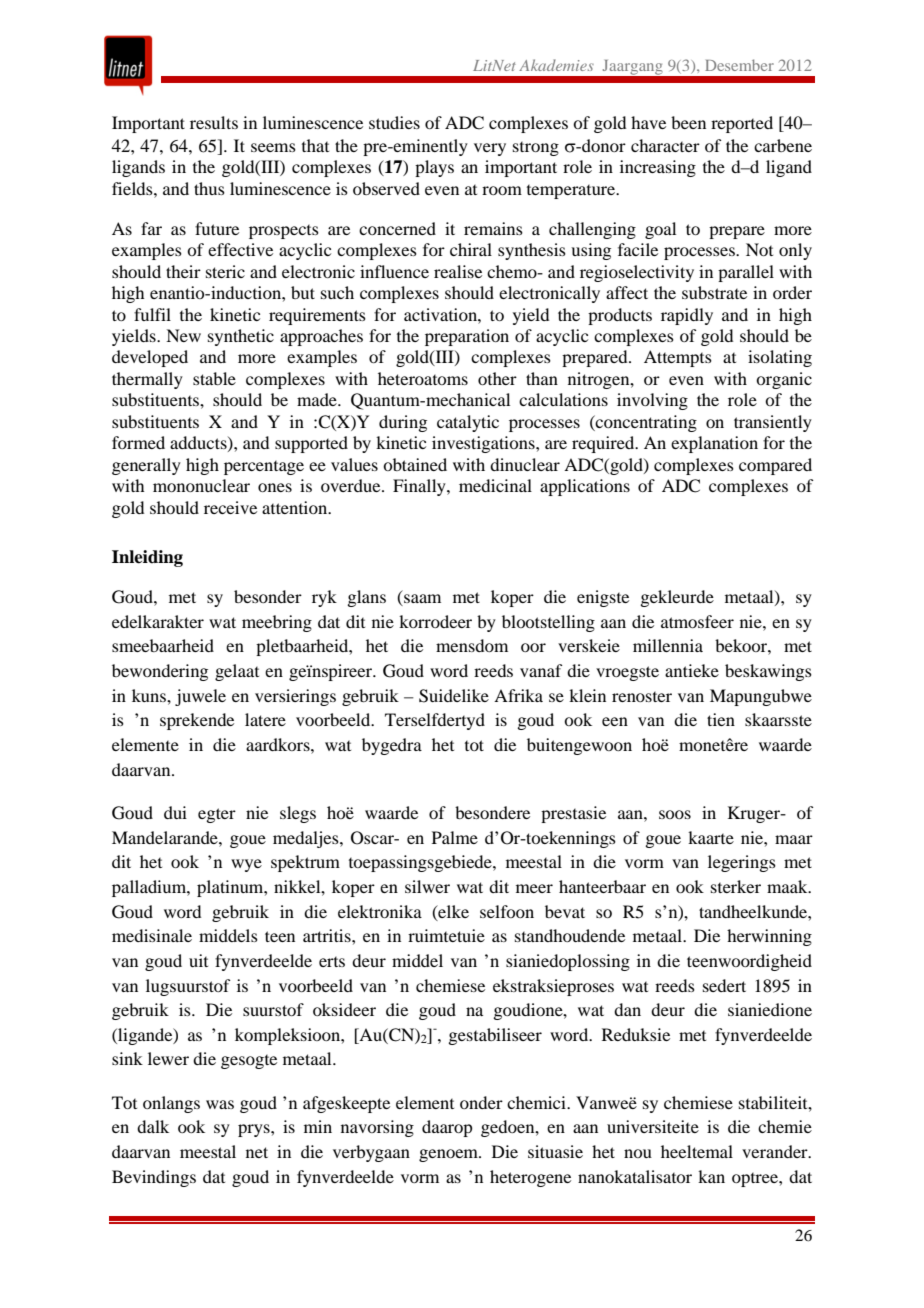 Image resolution: width=924 pixels, height=1308 pixels. Describe the element at coordinates (214, 122) in the screenshot. I see `results` at that location.
